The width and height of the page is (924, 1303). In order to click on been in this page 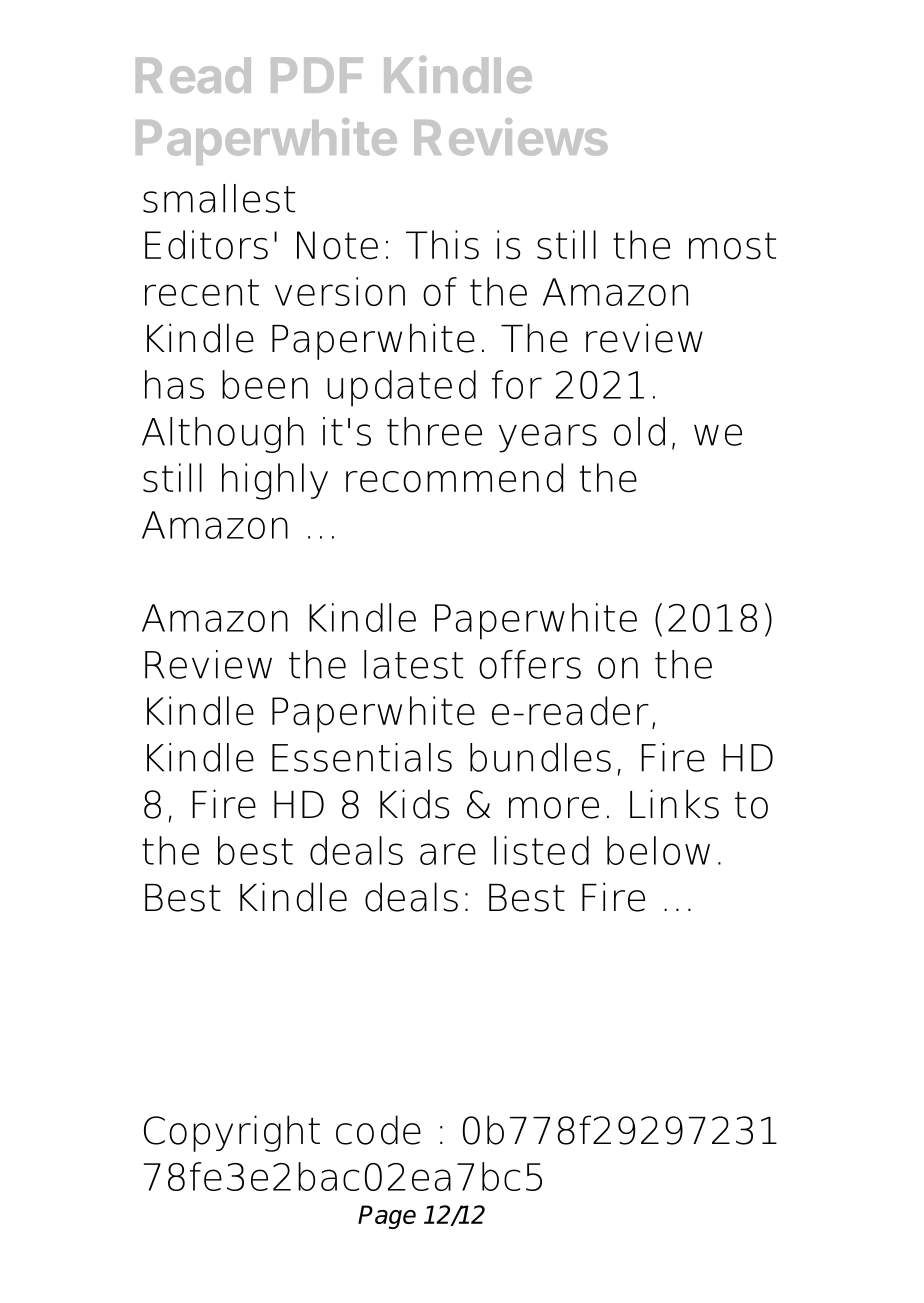, I will do `click(265, 384)`.
